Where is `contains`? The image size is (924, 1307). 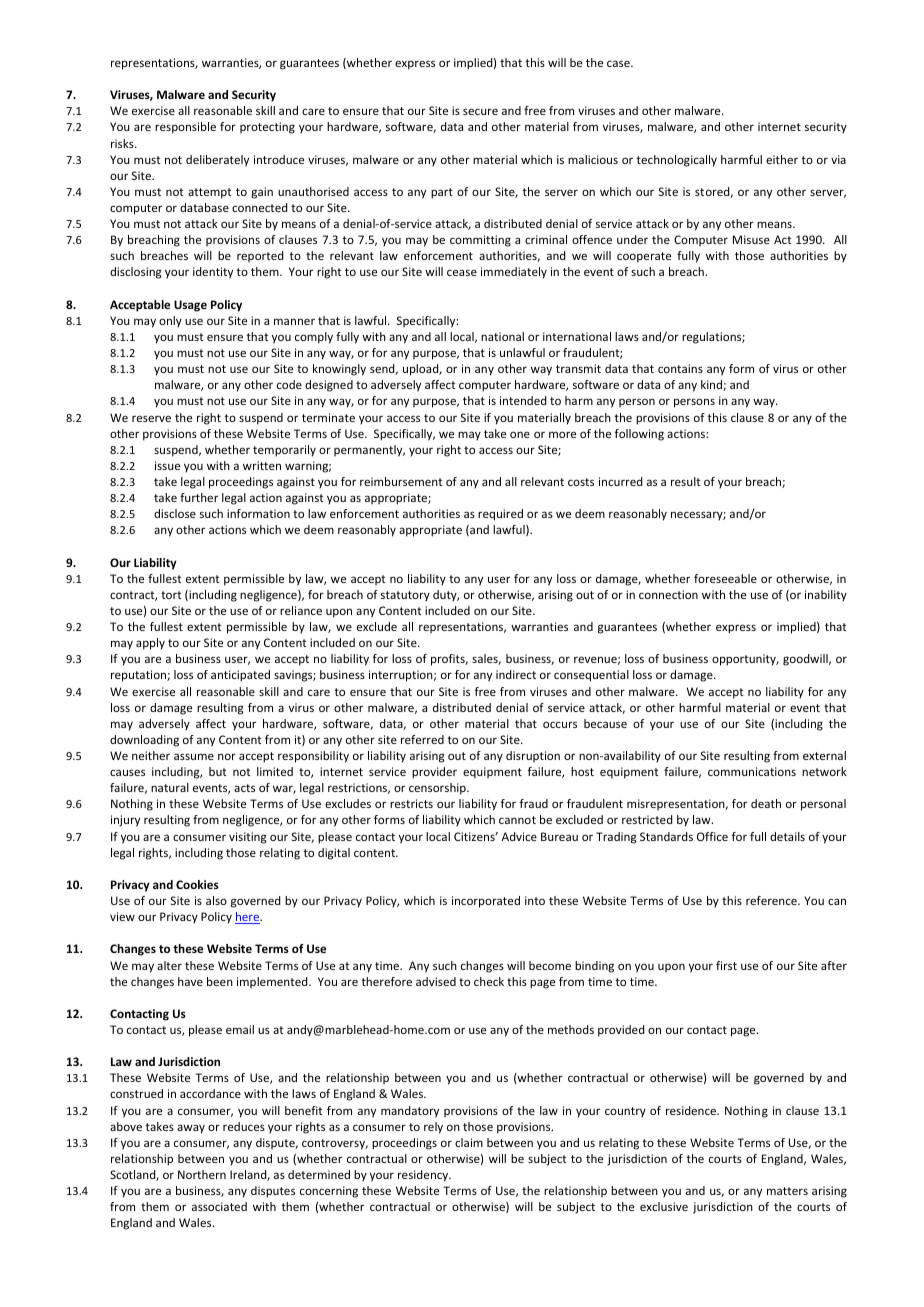
contains is located at coordinates (680, 368).
